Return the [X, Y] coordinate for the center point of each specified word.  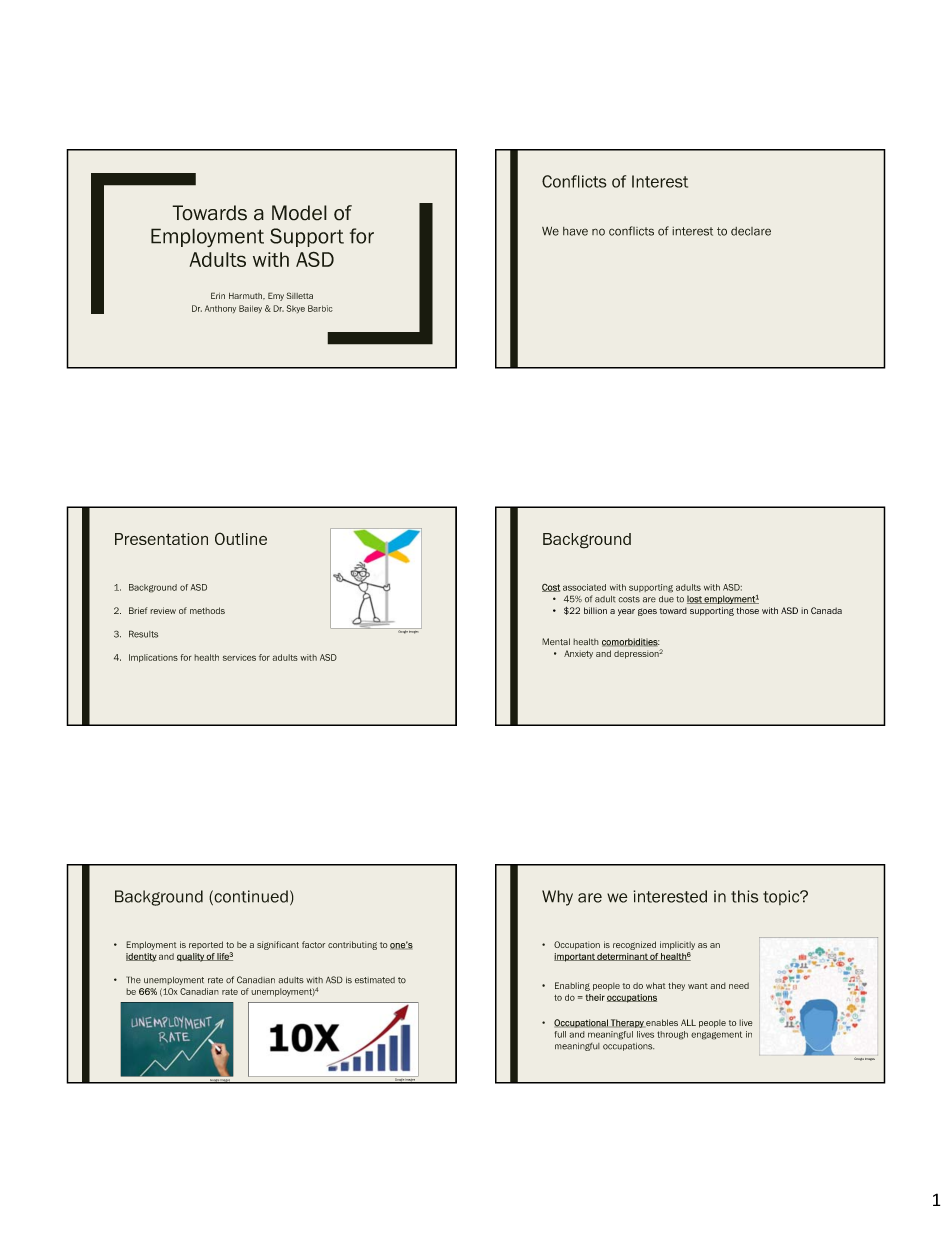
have [575, 231]
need [739, 985]
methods [207, 610]
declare [751, 231]
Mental [556, 642]
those [747, 610]
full [560, 1034]
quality [191, 957]
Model [299, 213]
